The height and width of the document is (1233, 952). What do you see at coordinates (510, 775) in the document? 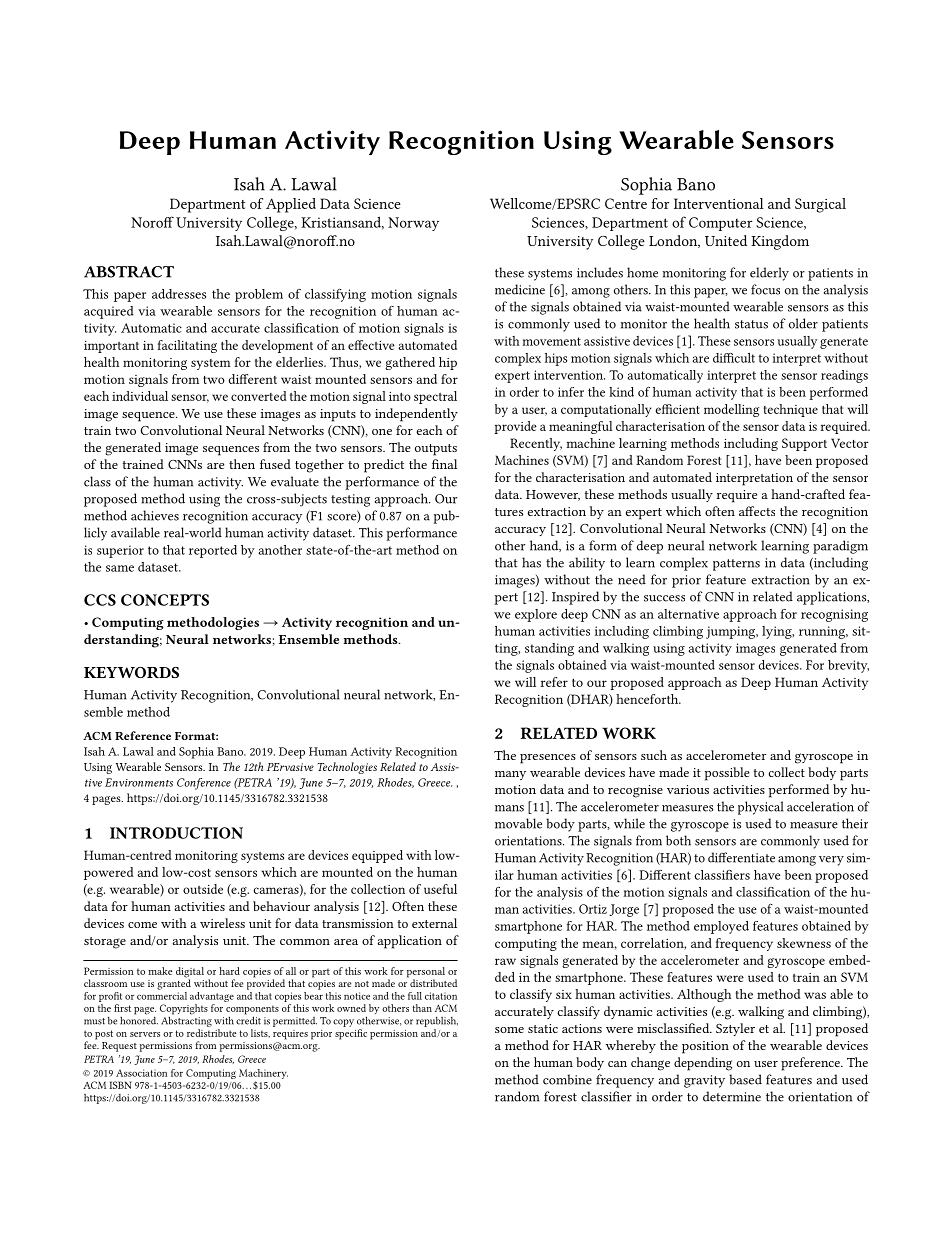
I see `many` at bounding box center [510, 775].
